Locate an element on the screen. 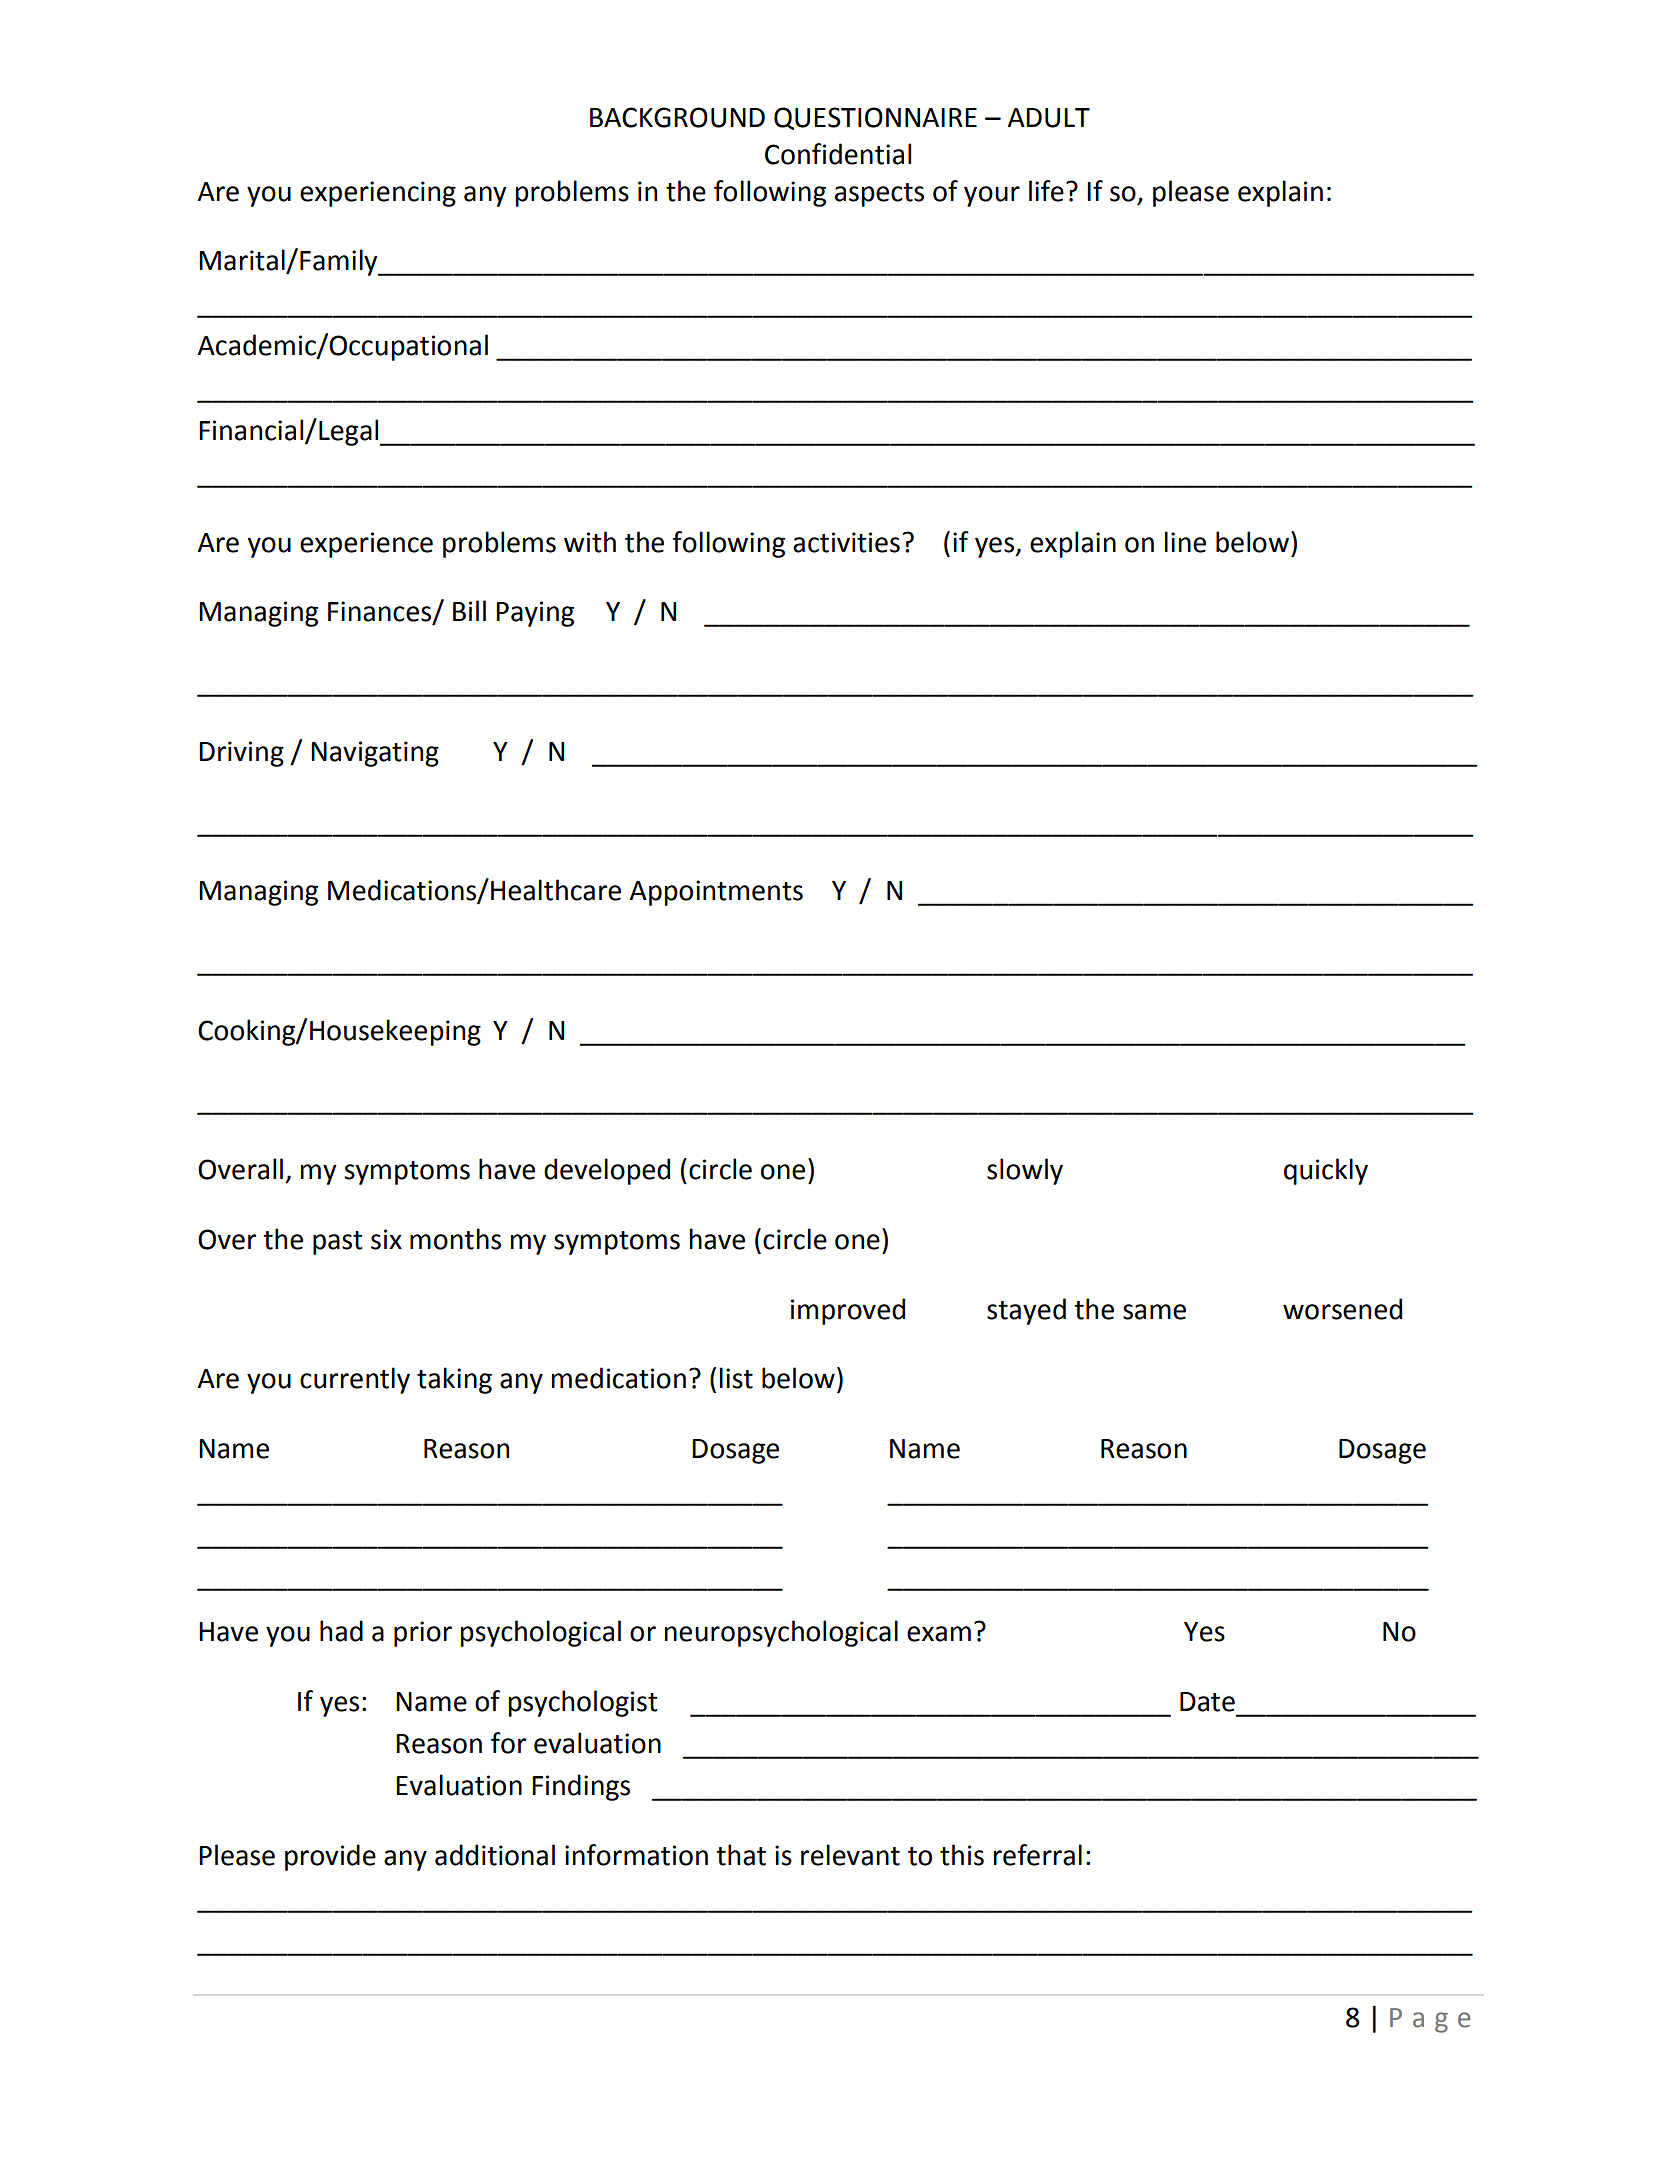  provide is located at coordinates (330, 1857).
